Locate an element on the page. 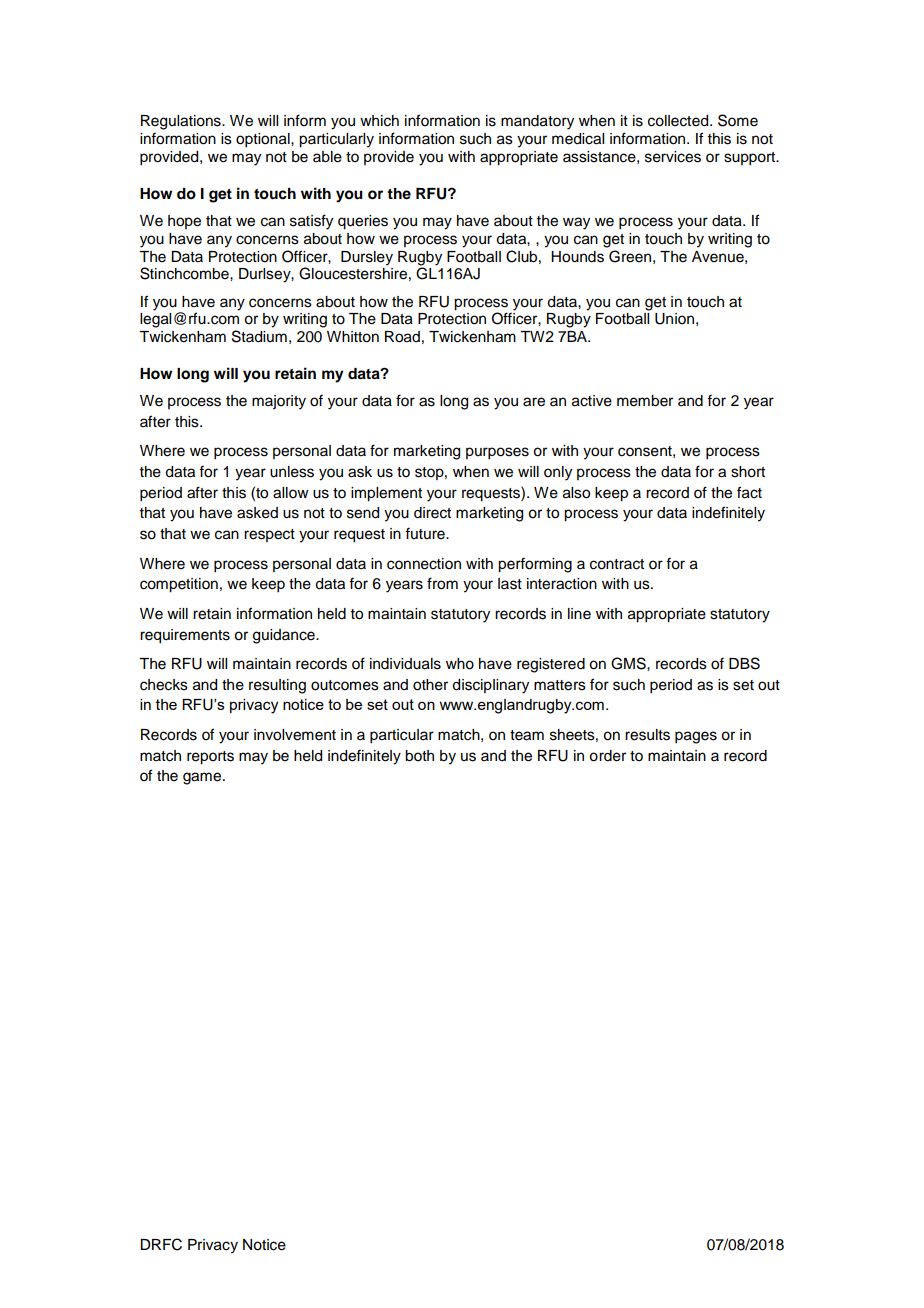 This document has width=924, height=1308. reports is located at coordinates (210, 758).
